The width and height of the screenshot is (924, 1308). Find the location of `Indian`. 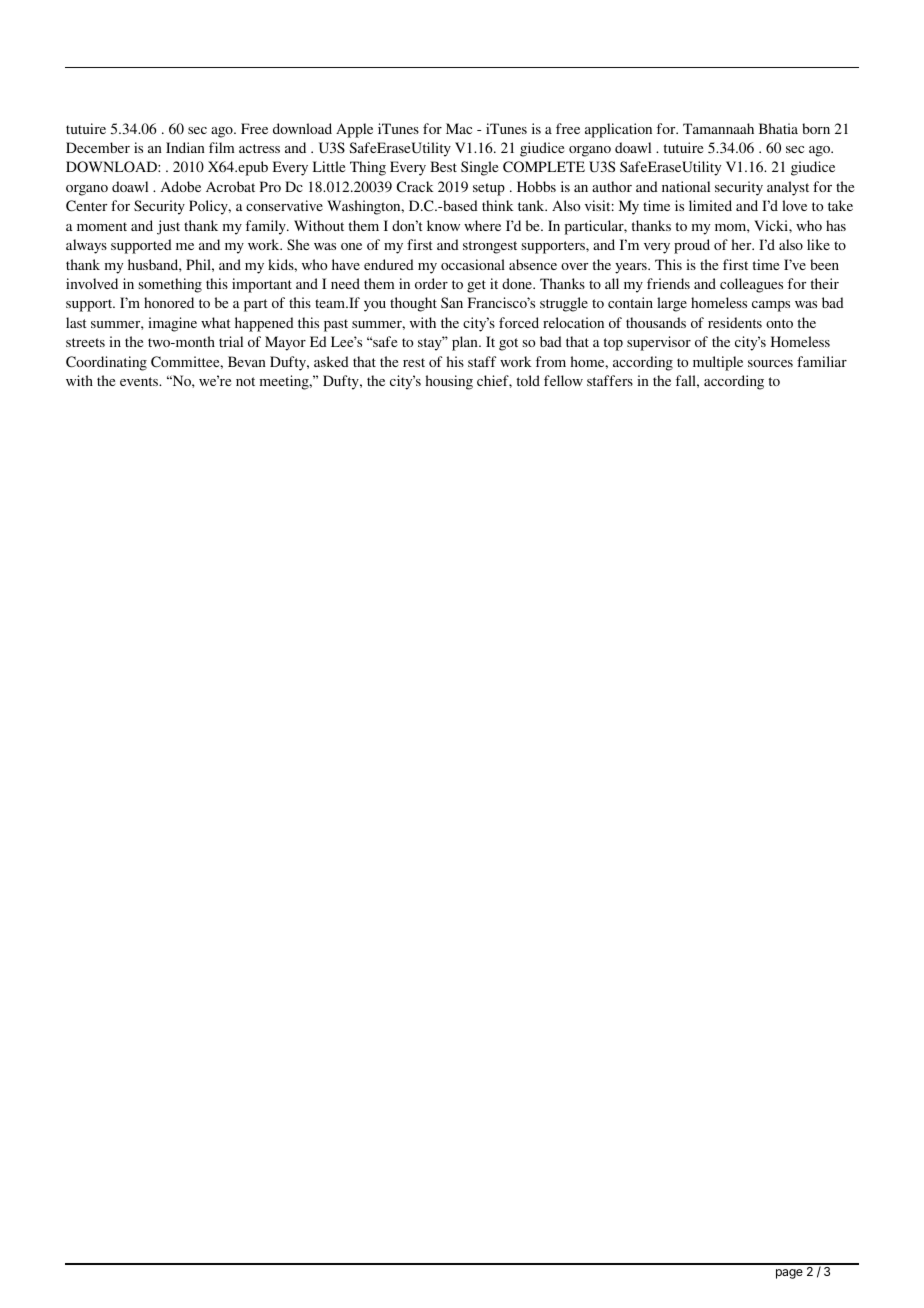

Indian is located at coordinates (185, 147).
